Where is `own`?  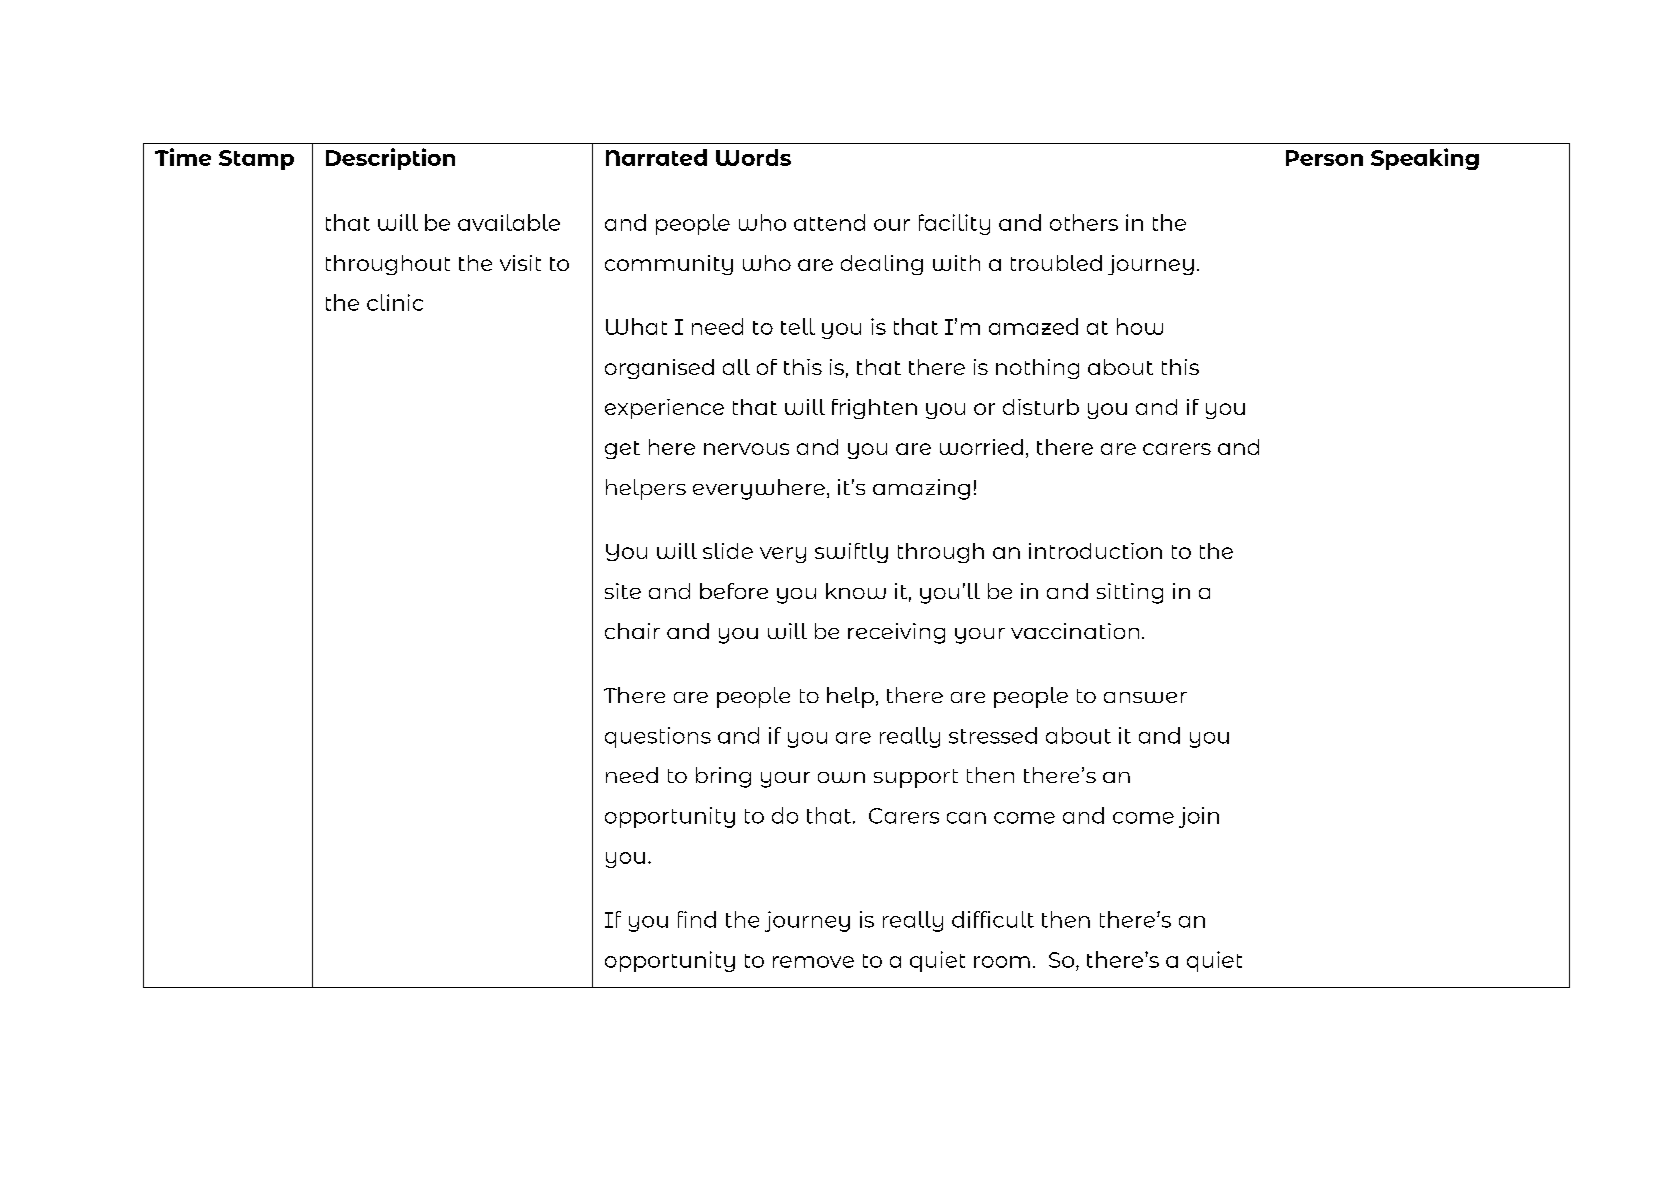
own is located at coordinates (841, 777).
